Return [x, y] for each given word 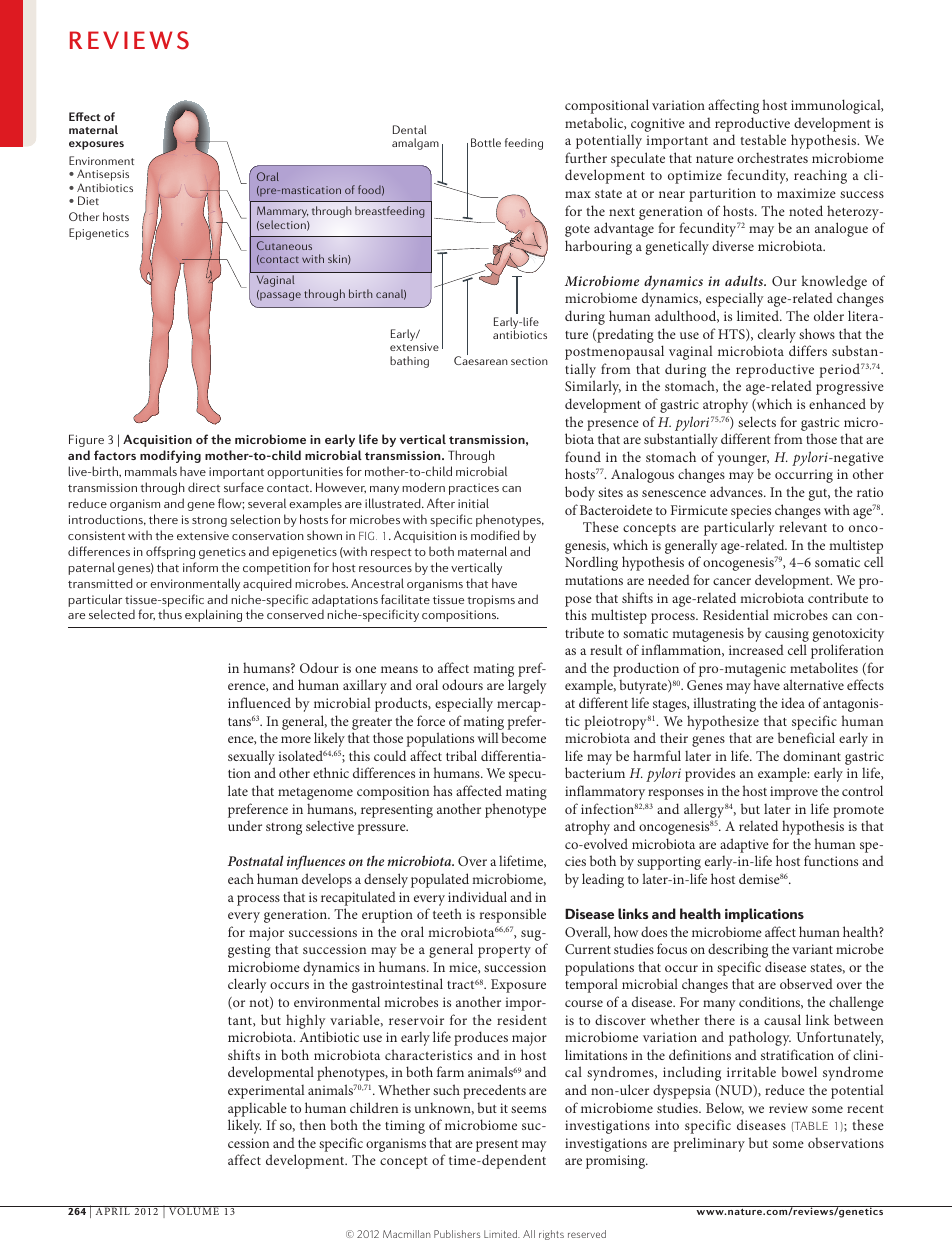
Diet [88, 200]
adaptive [744, 845]
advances [737, 491]
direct [204, 487]
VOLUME [194, 1210]
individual [477, 896]
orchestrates [772, 157]
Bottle [486, 142]
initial [473, 503]
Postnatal [255, 860]
